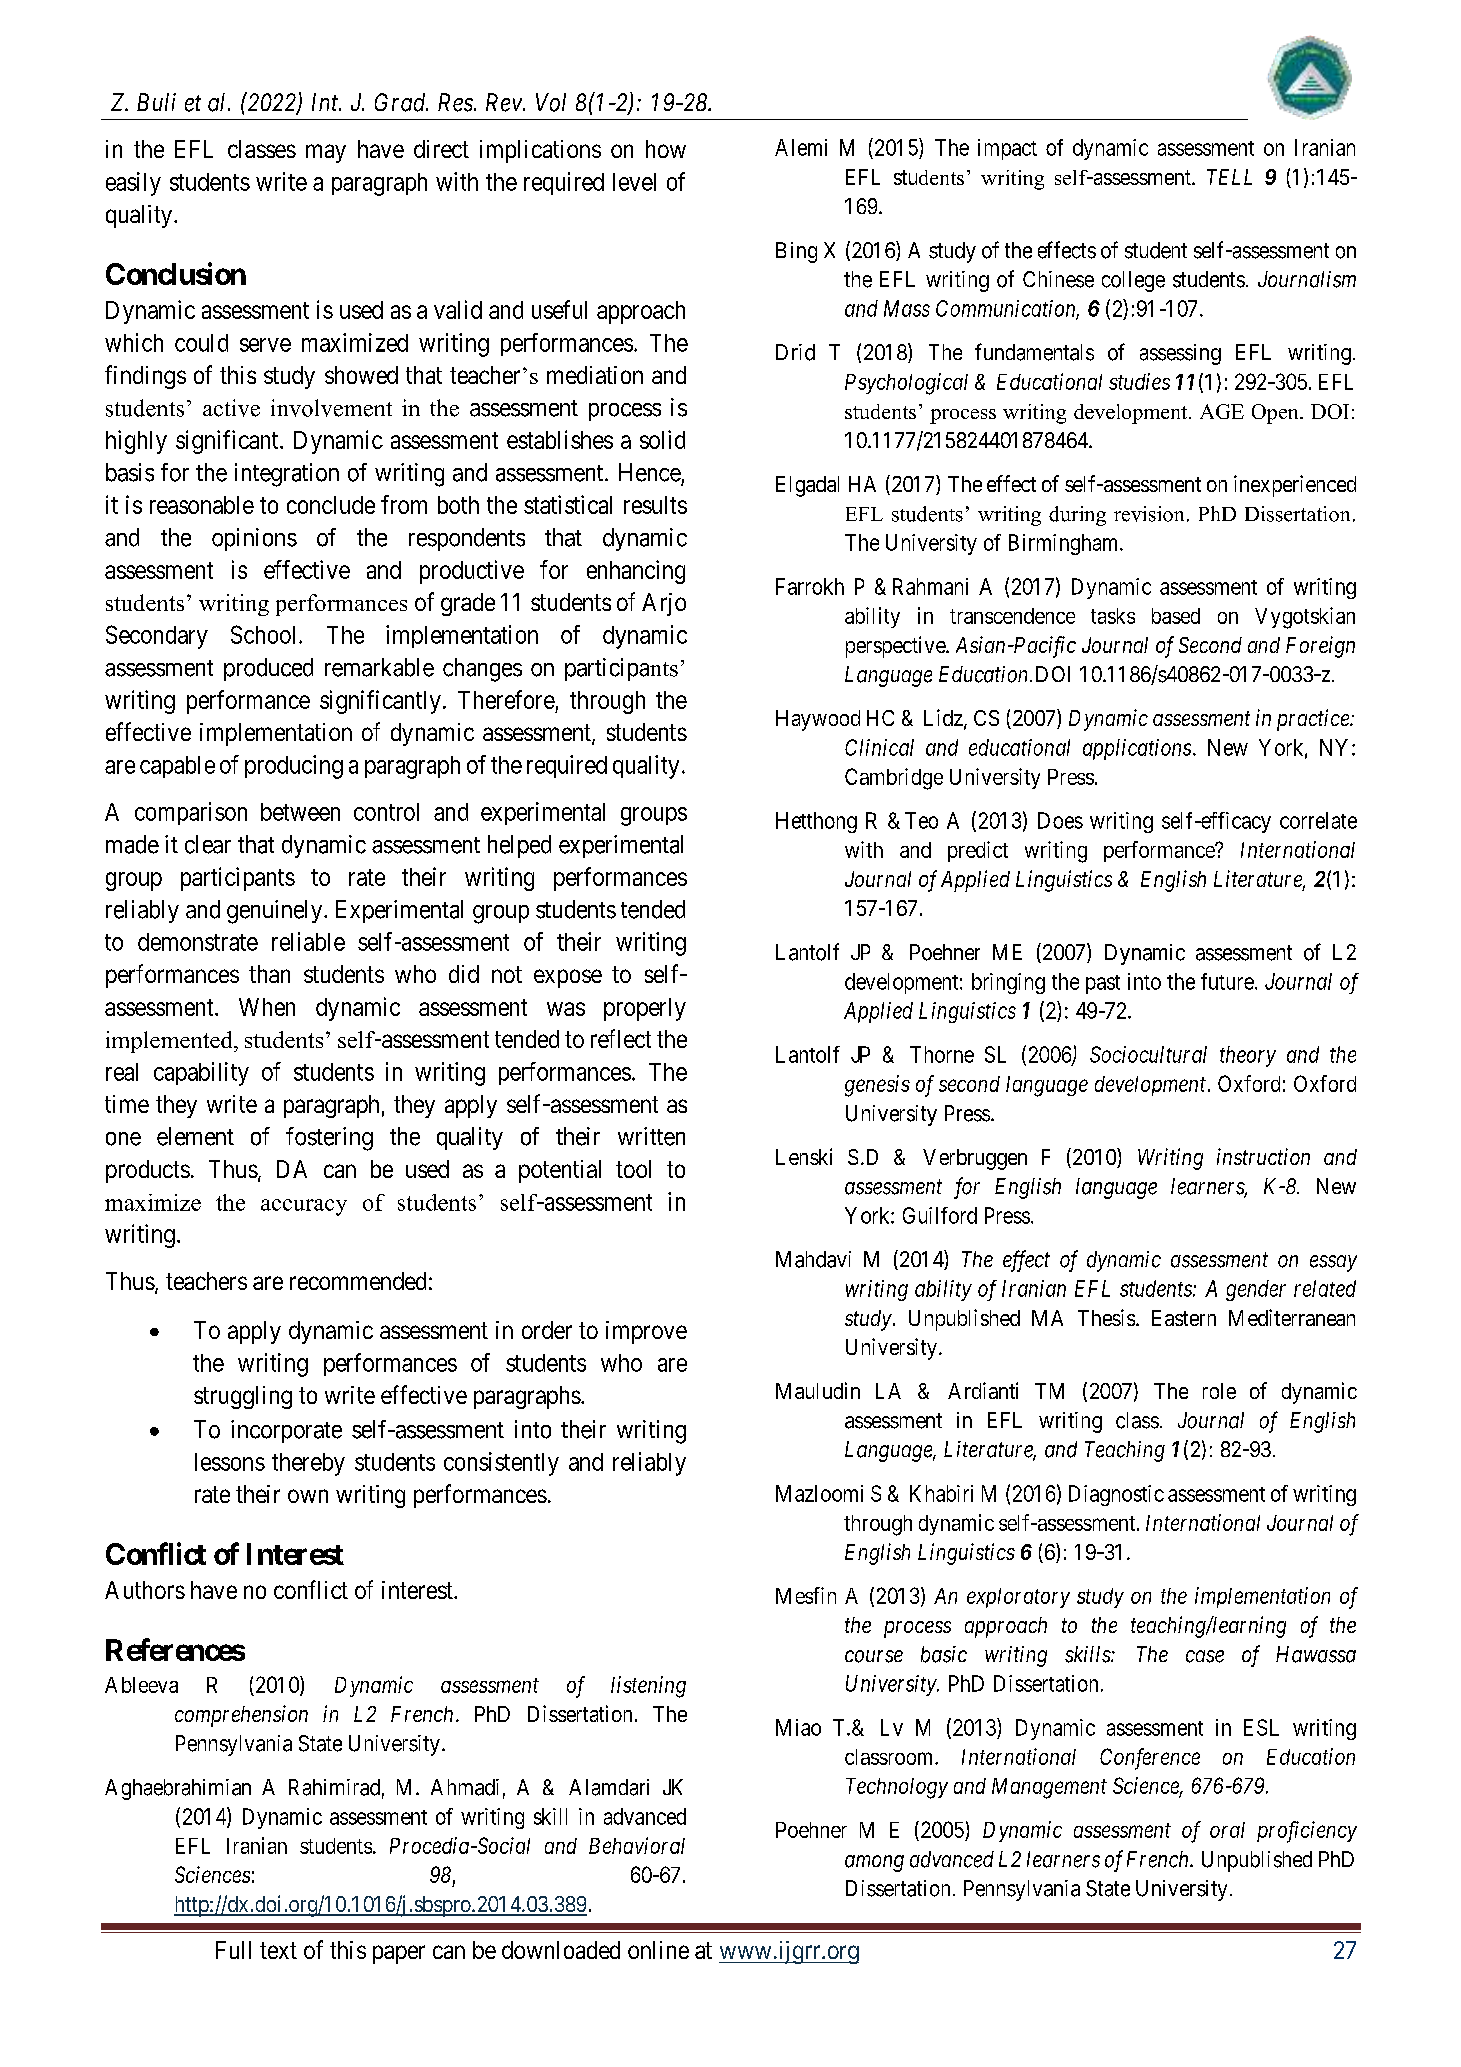 The width and height of the page is (1461, 2067). Describe the element at coordinates (326, 153) in the page. I see `may` at that location.
